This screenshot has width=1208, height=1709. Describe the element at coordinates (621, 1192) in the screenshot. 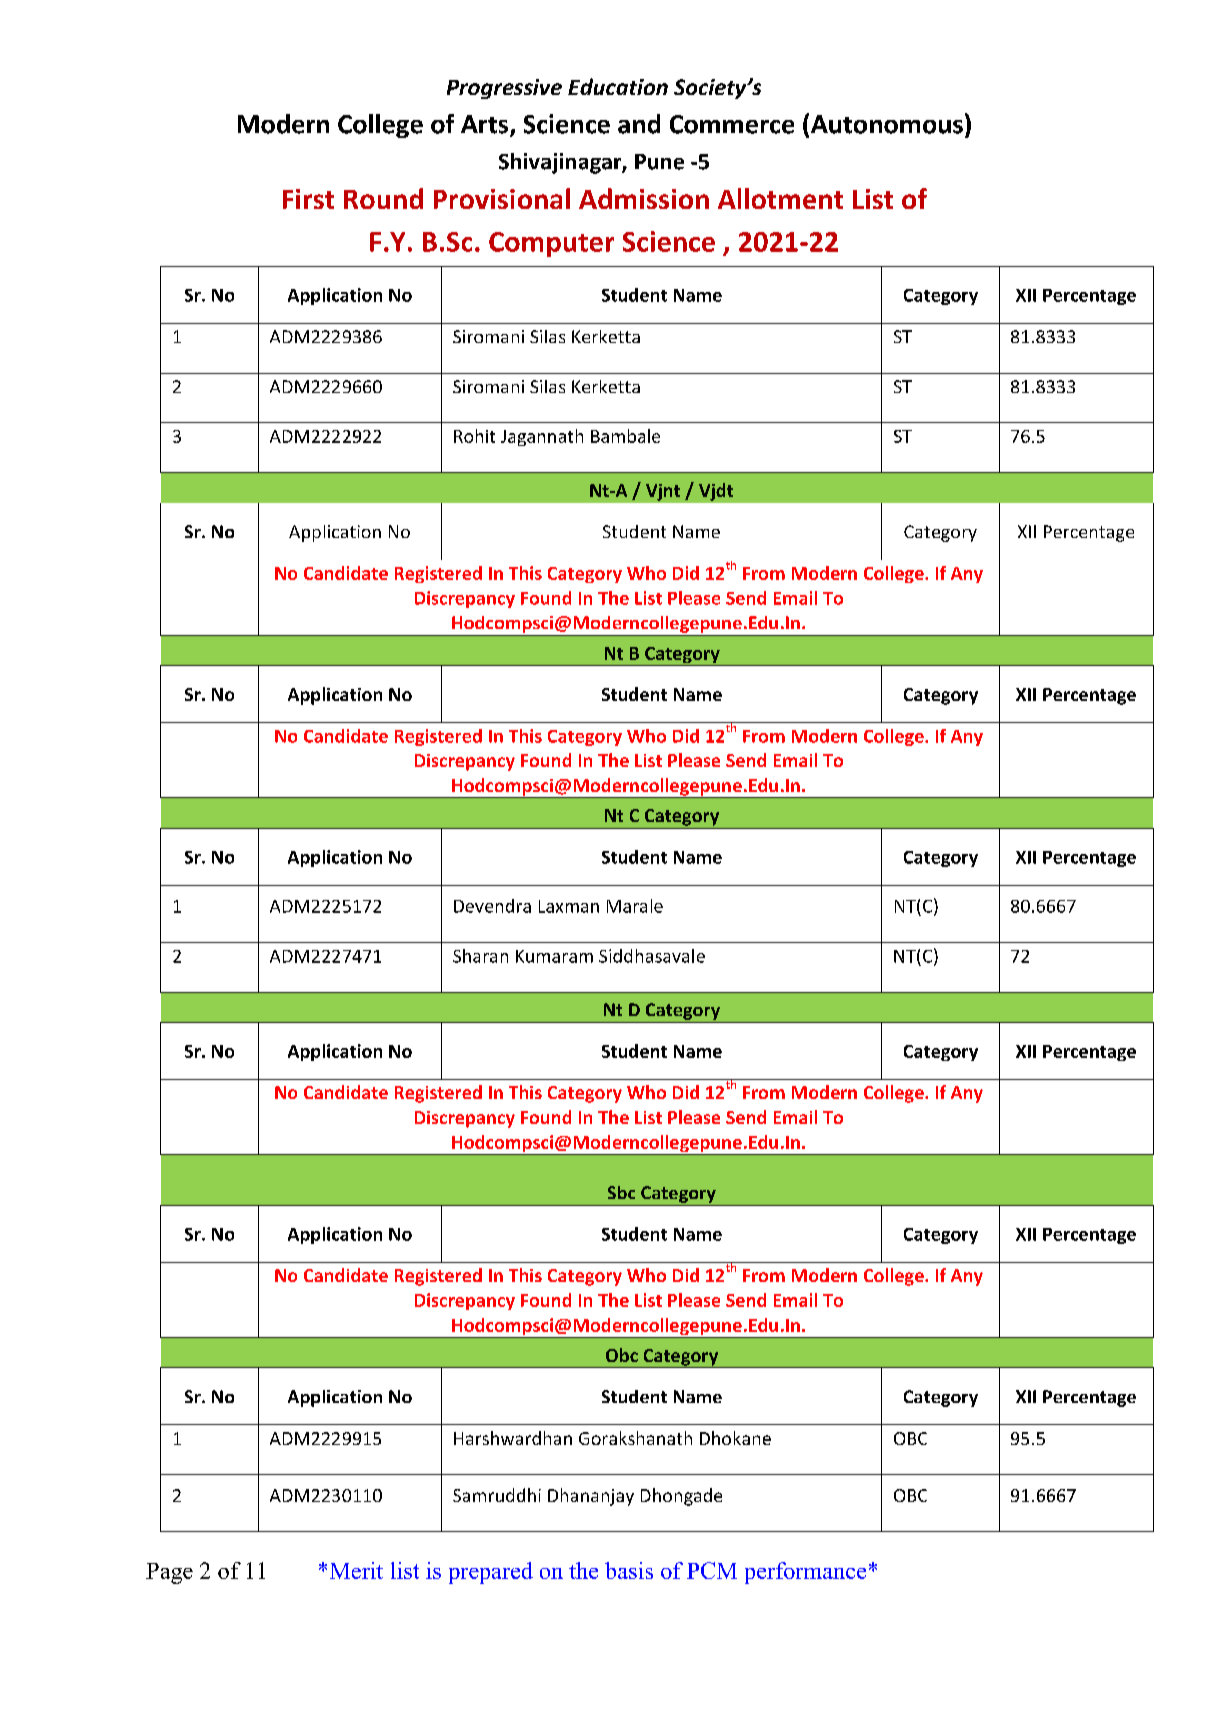

I see `Sbc` at that location.
